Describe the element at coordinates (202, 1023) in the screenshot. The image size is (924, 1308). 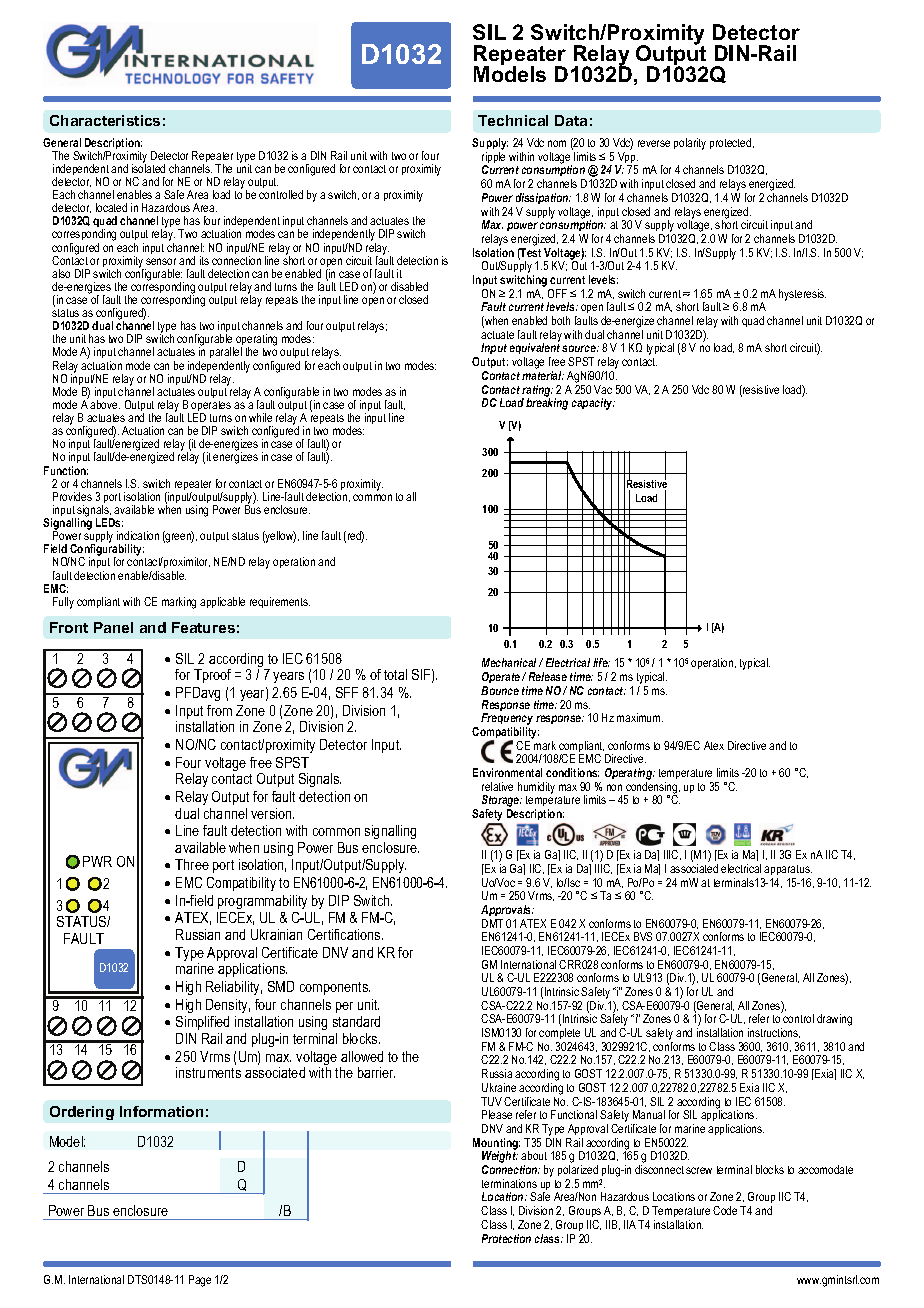
I see `Simplified` at that location.
